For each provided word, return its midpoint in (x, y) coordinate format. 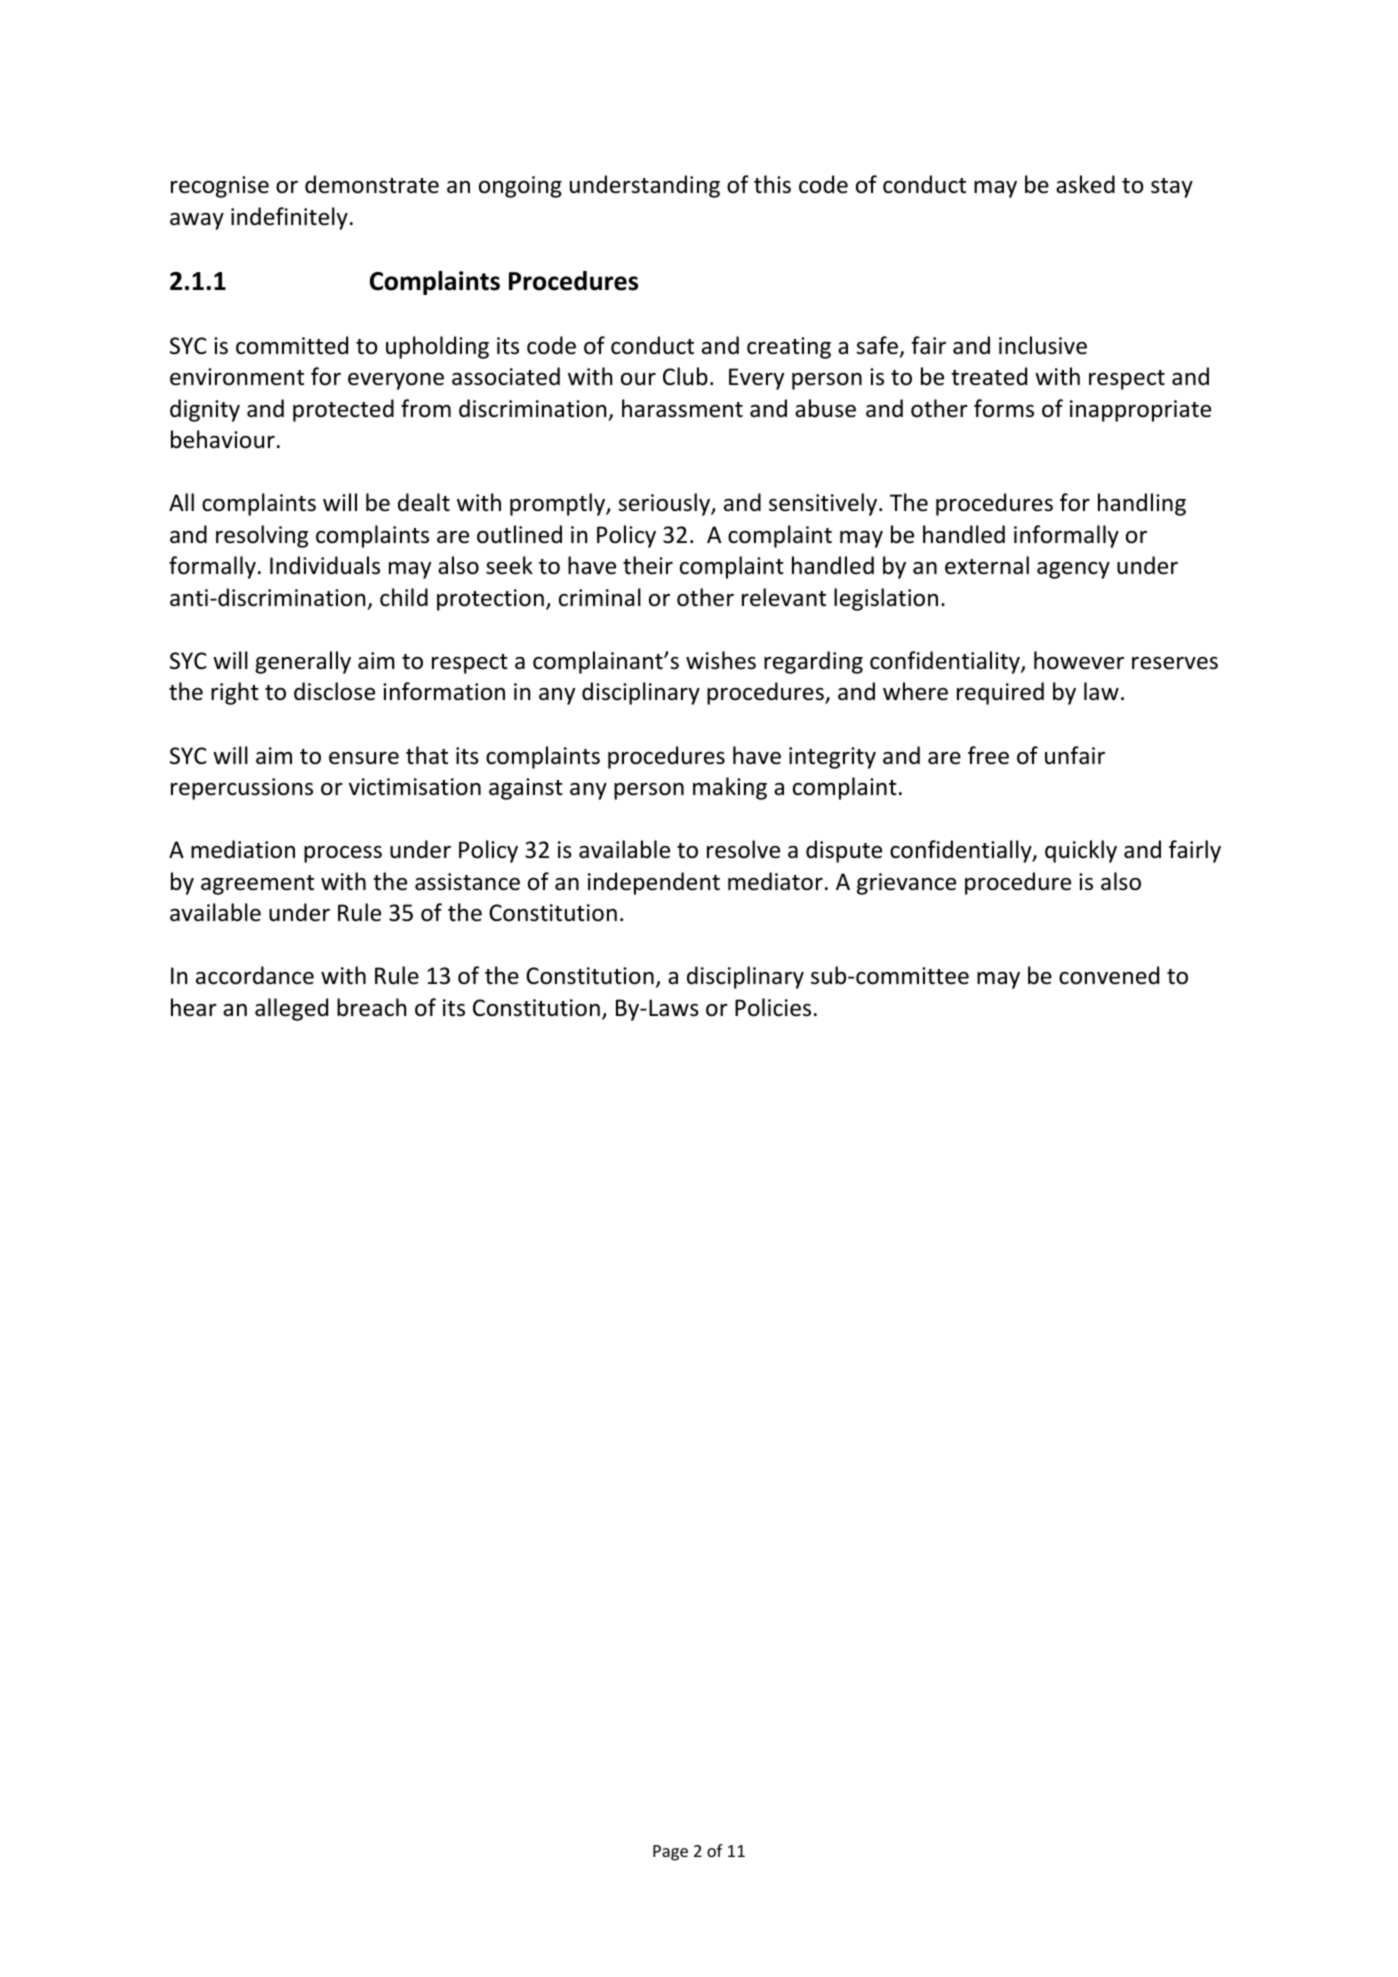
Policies (773, 1007)
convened (1109, 975)
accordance (255, 975)
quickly (1081, 851)
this (772, 184)
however (1079, 660)
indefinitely (289, 218)
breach (371, 1007)
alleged (291, 1009)
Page (670, 1853)
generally (303, 662)
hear (194, 1007)
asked (1085, 184)
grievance (906, 884)
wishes (721, 660)
